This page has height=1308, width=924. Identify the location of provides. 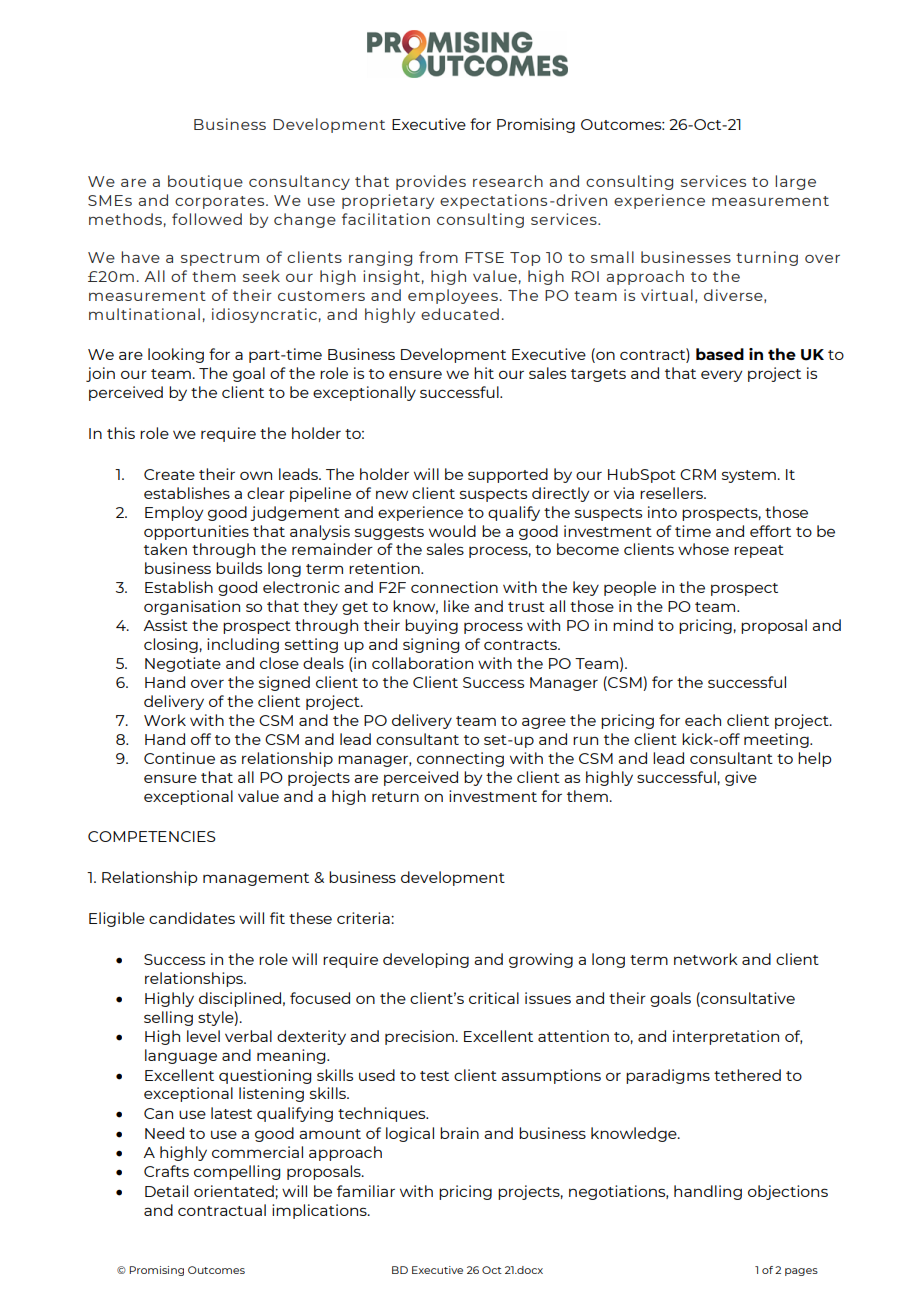
(431, 182).
